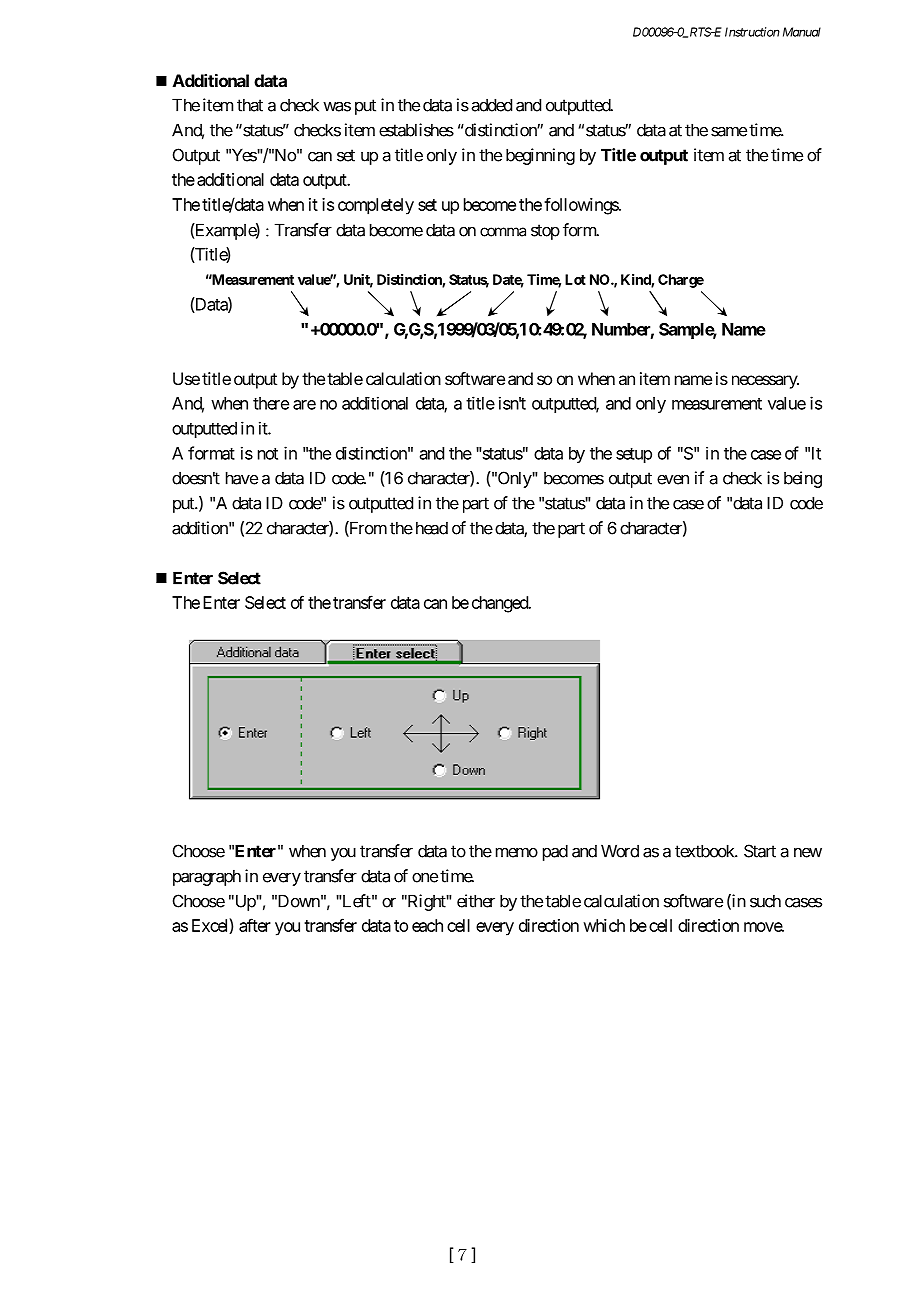 Image resolution: width=924 pixels, height=1307 pixels. Describe the element at coordinates (752, 32) in the screenshot. I see `Instruction` at that location.
